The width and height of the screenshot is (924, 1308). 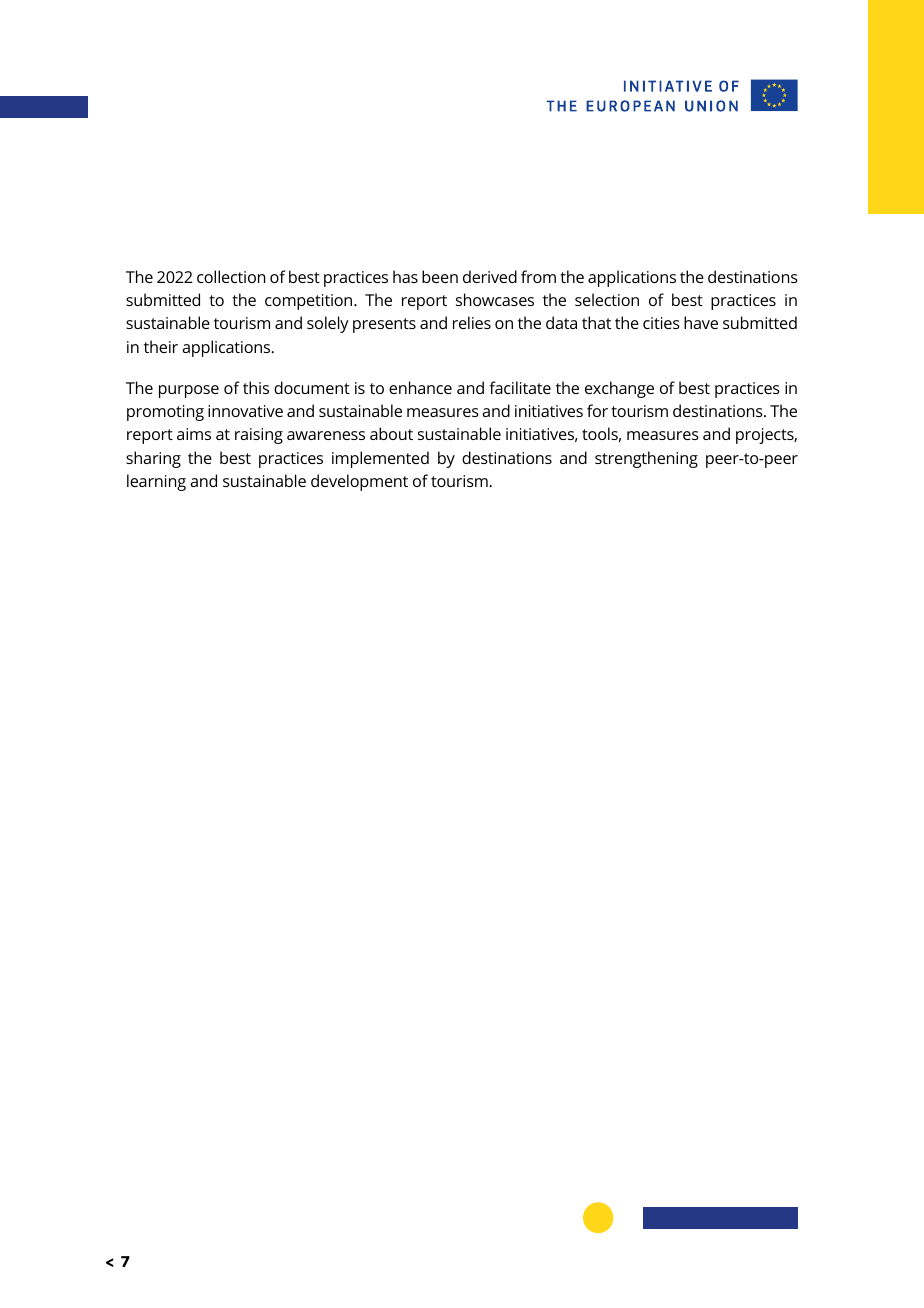 I want to click on aims, so click(x=194, y=434).
